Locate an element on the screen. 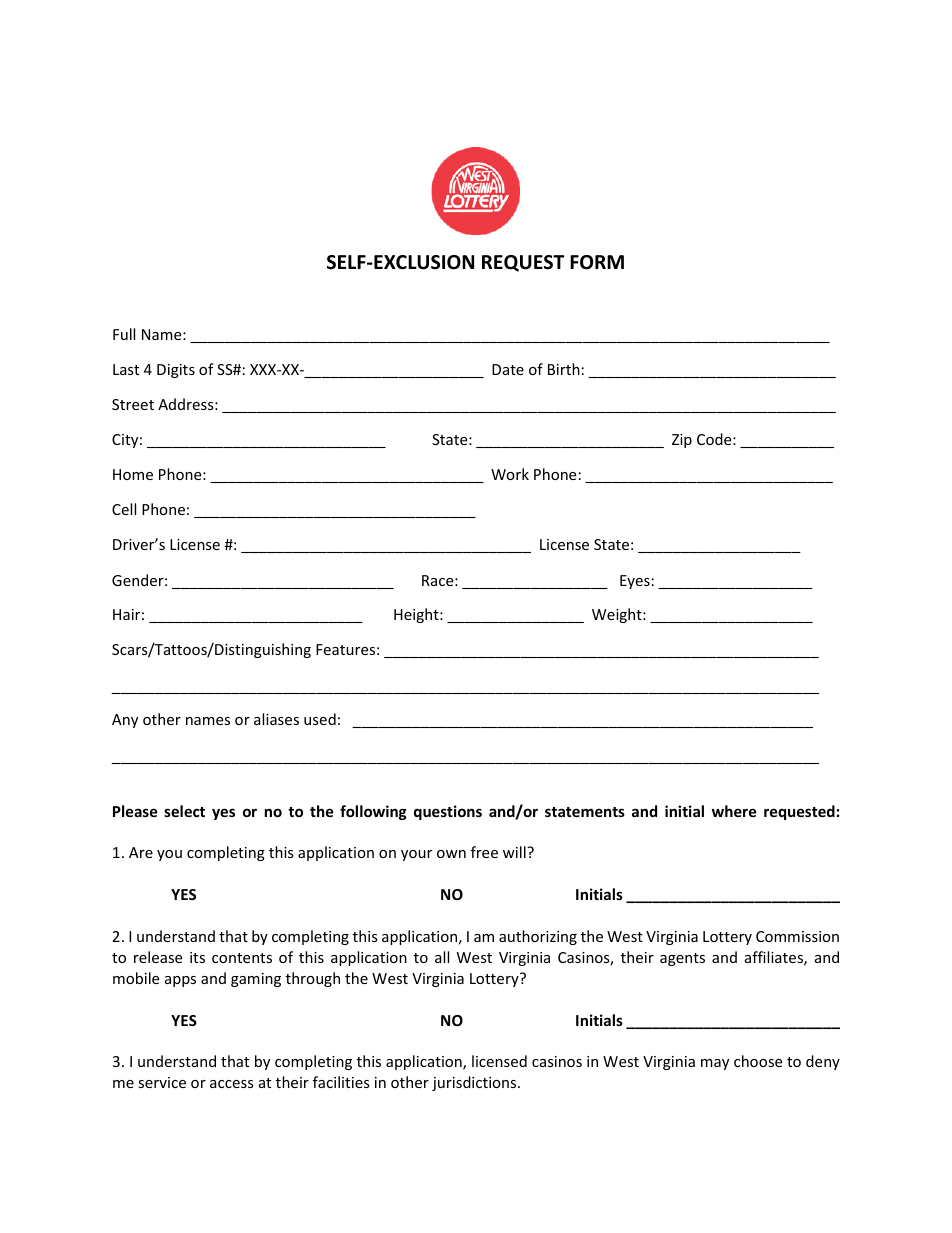 This screenshot has height=1233, width=952. where is located at coordinates (734, 811).
